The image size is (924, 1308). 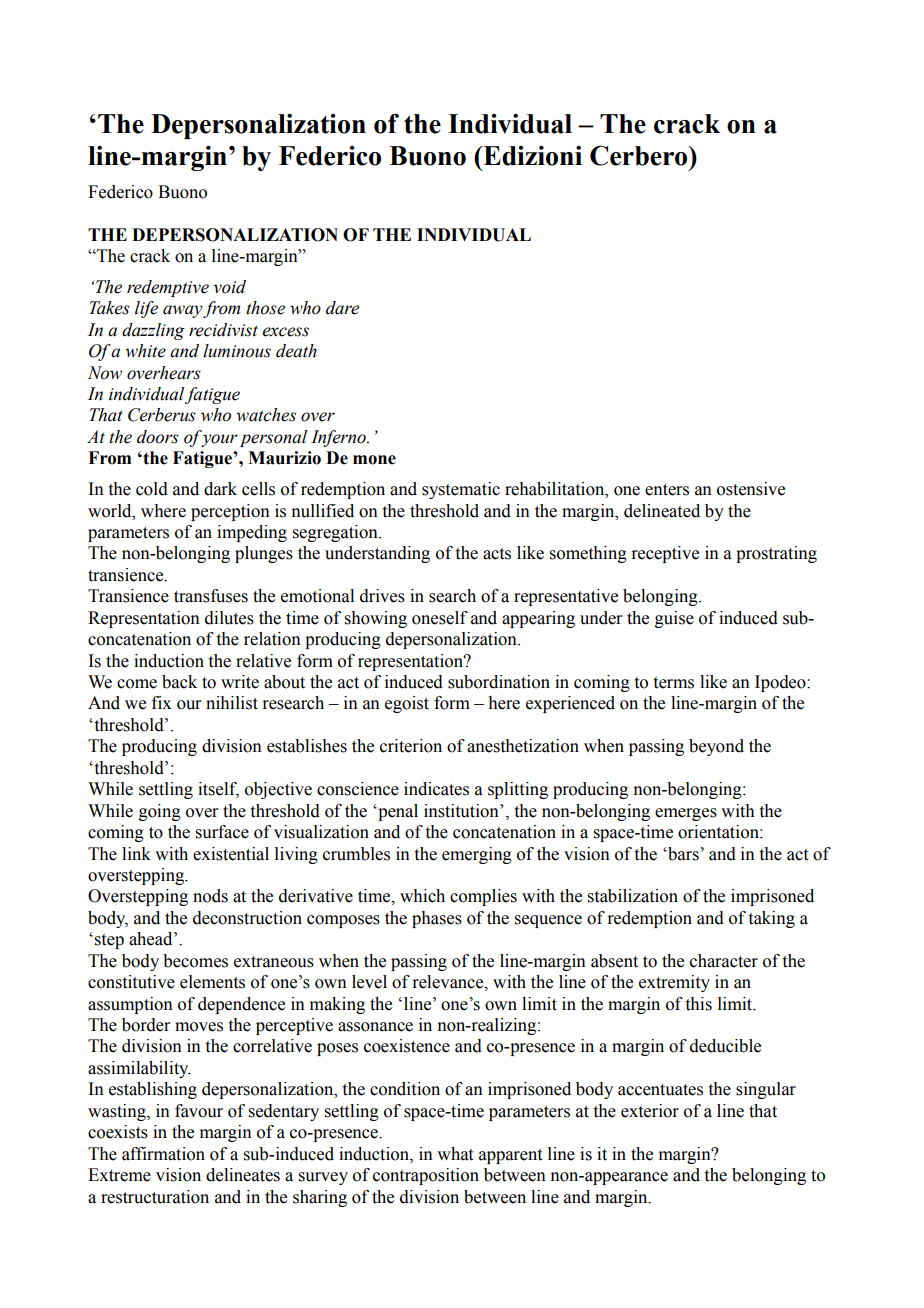 What do you see at coordinates (163, 1154) in the screenshot?
I see `affirmation` at bounding box center [163, 1154].
